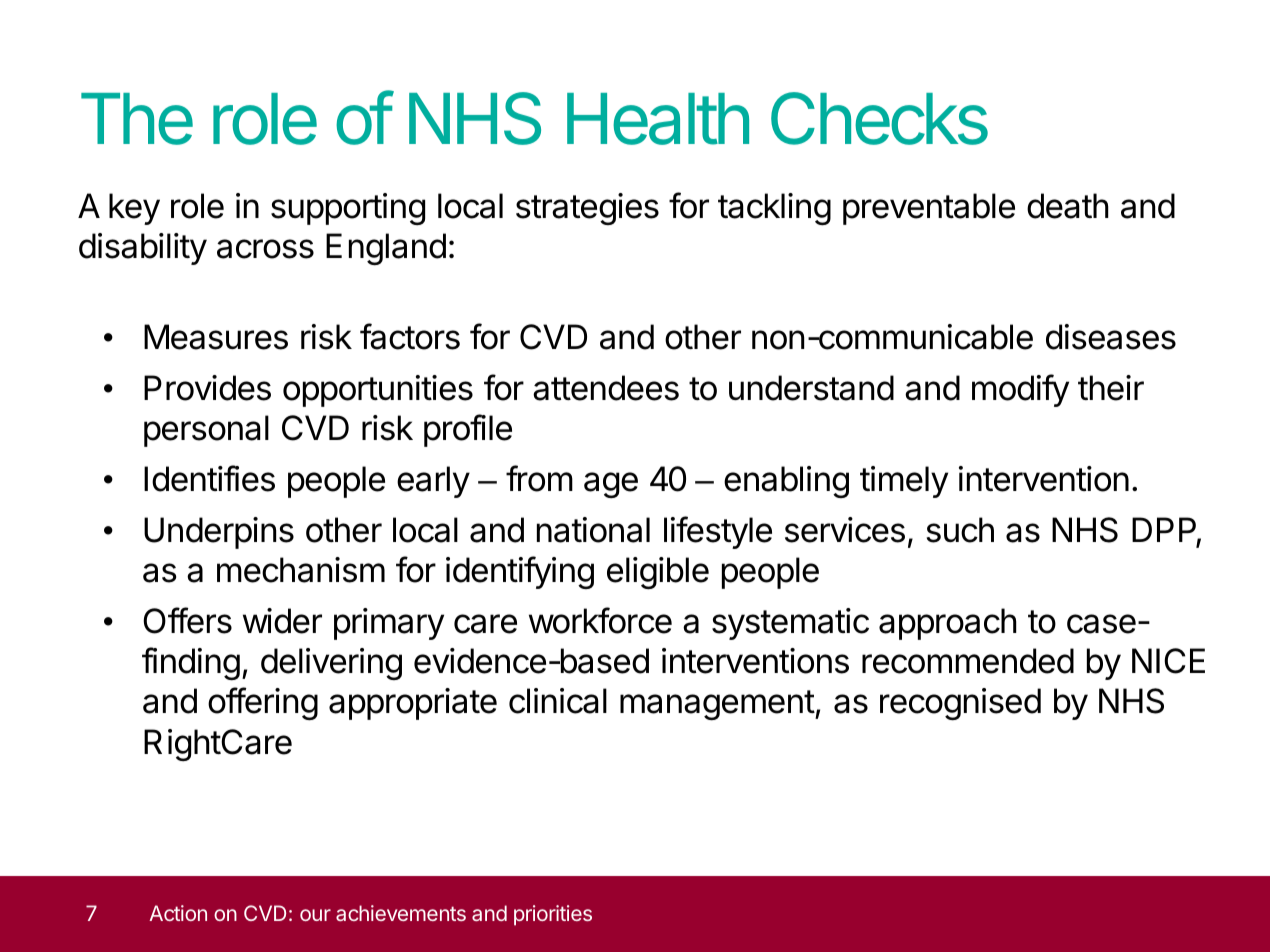 The image size is (1270, 952). Describe the element at coordinates (960, 704) in the screenshot. I see `recognised` at that location.
